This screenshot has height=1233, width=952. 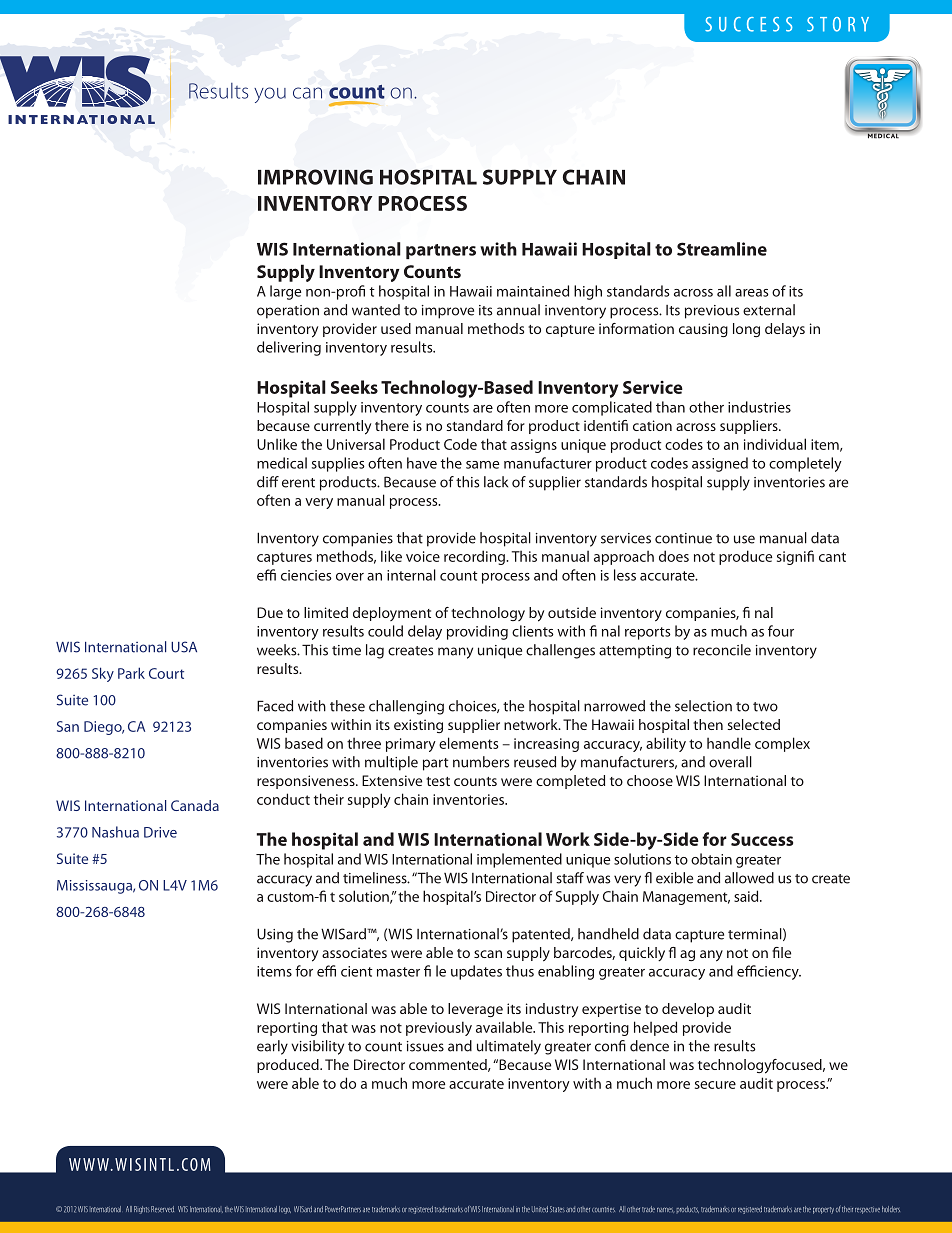 I want to click on Drive, so click(x=160, y=832).
